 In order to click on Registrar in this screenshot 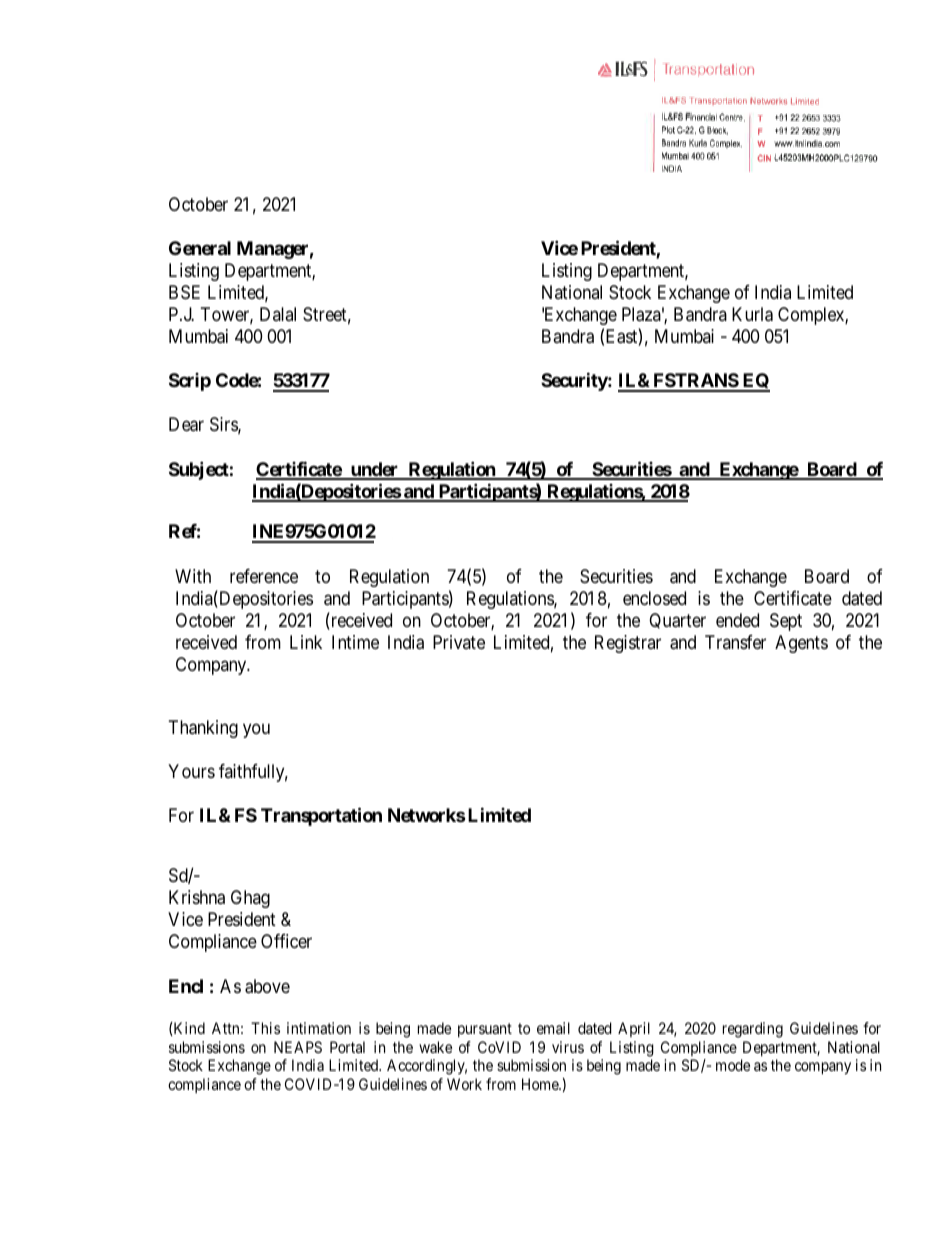, I will do `click(628, 644)`.
